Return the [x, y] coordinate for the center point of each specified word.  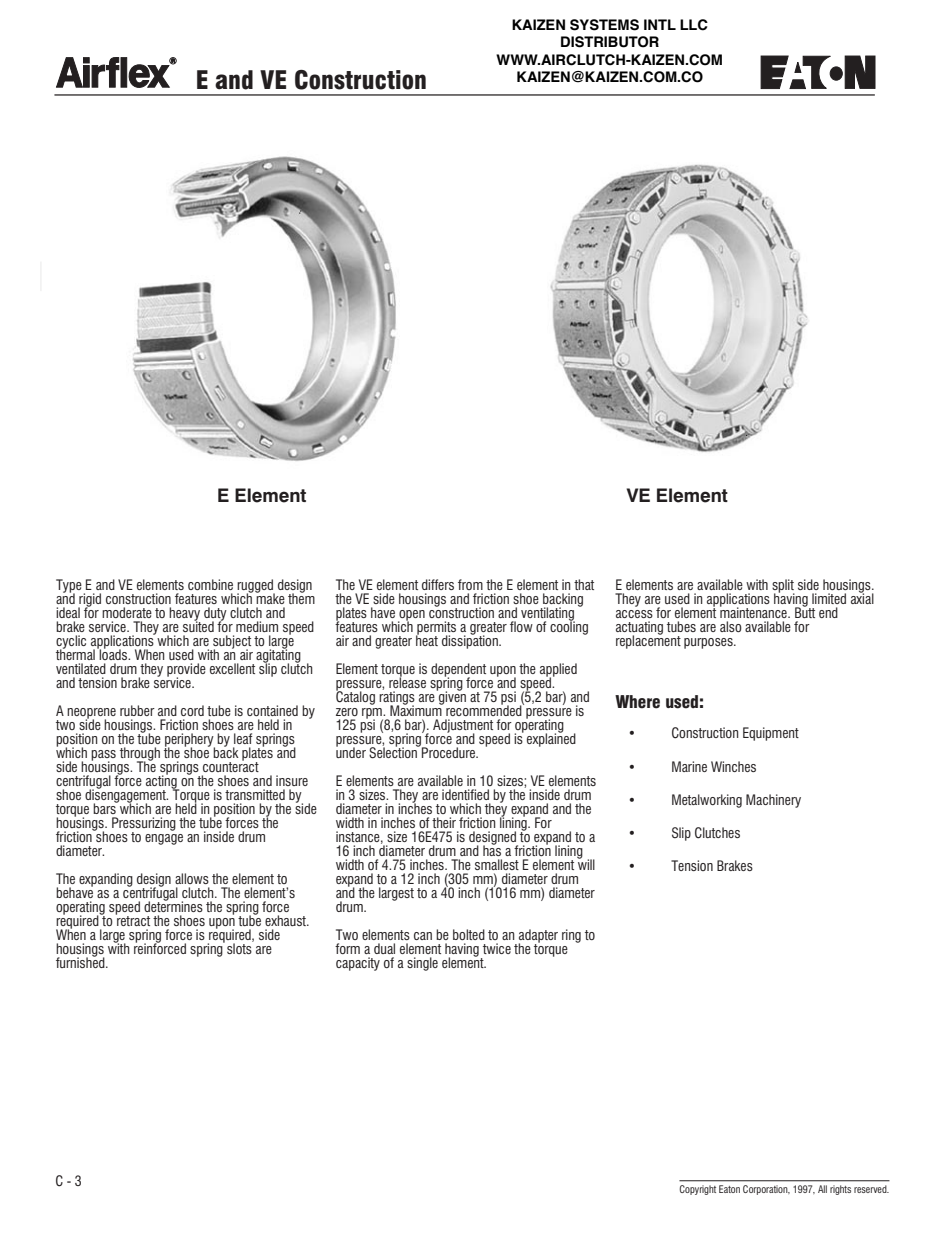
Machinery [773, 801]
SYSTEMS [604, 25]
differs [438, 584]
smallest [497, 864]
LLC [694, 25]
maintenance [754, 611]
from [470, 584]
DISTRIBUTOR [610, 42]
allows [192, 878]
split [783, 587]
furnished [81, 961]
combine [210, 584]
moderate [127, 612]
